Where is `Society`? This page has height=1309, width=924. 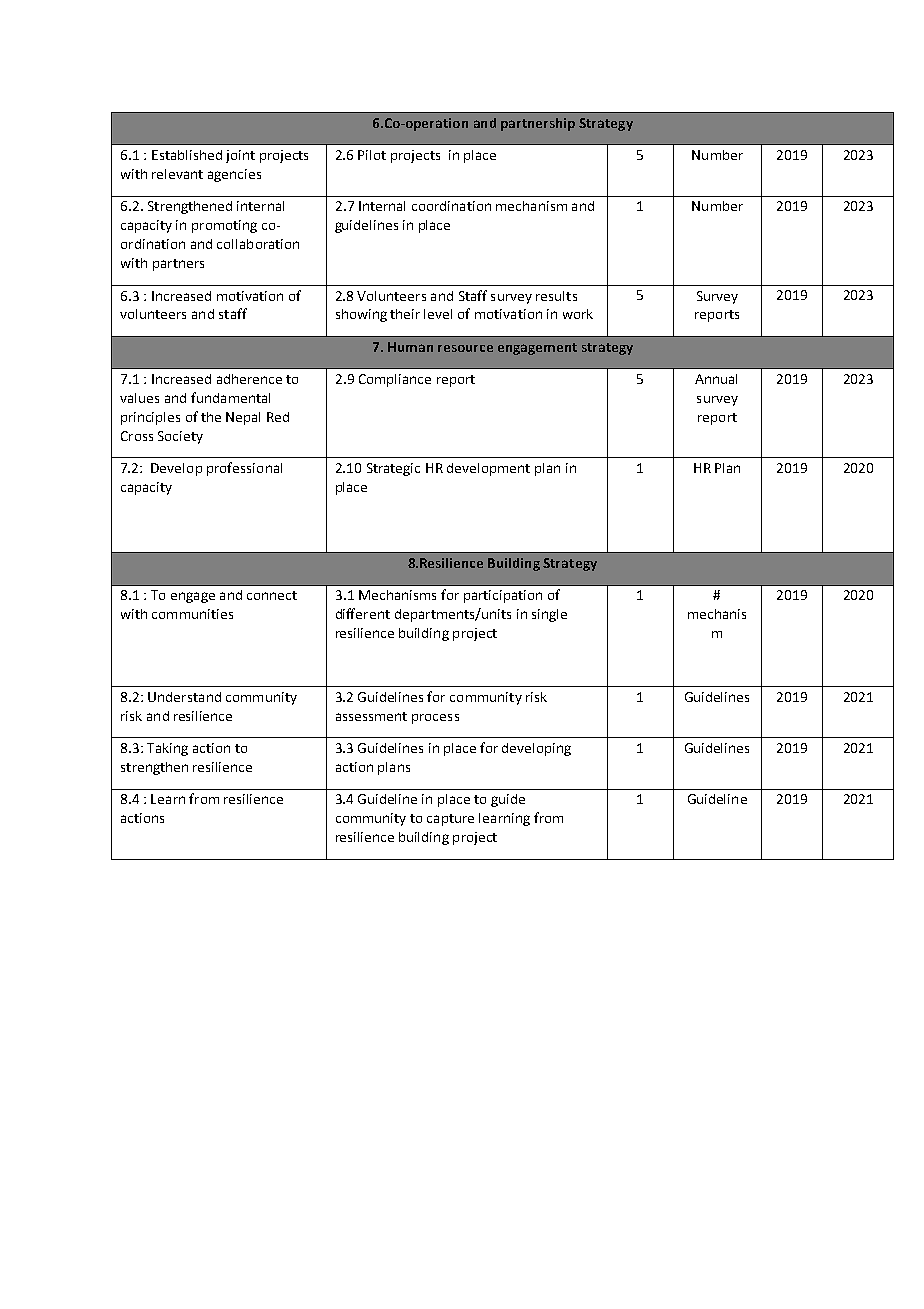
Society is located at coordinates (180, 437).
